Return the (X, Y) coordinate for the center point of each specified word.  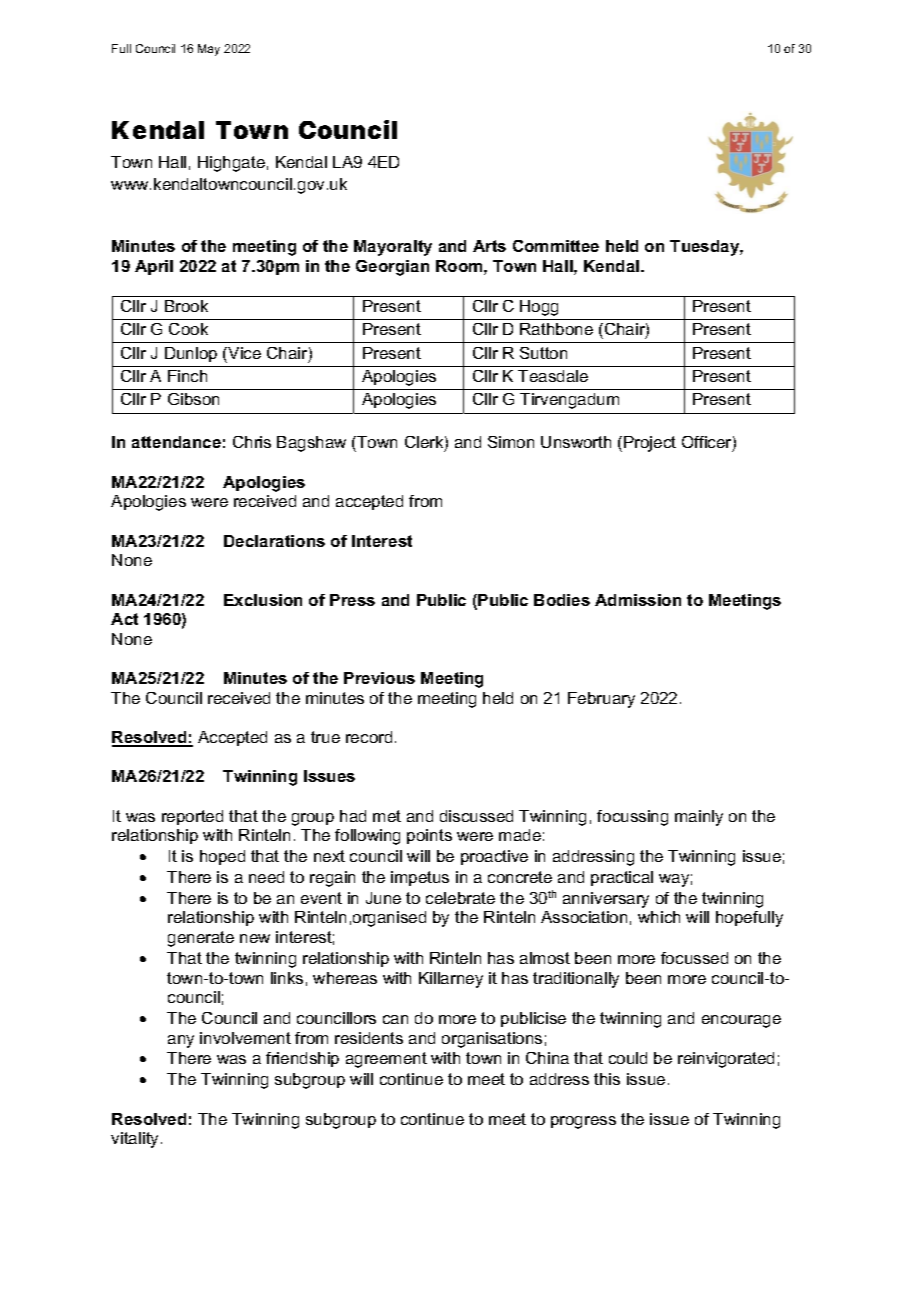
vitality (136, 1140)
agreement (386, 1060)
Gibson (193, 399)
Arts (489, 246)
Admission (638, 600)
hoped (222, 857)
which (659, 917)
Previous (379, 678)
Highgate (231, 164)
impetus (420, 878)
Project (650, 444)
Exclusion (263, 600)
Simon (511, 442)
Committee (556, 246)
